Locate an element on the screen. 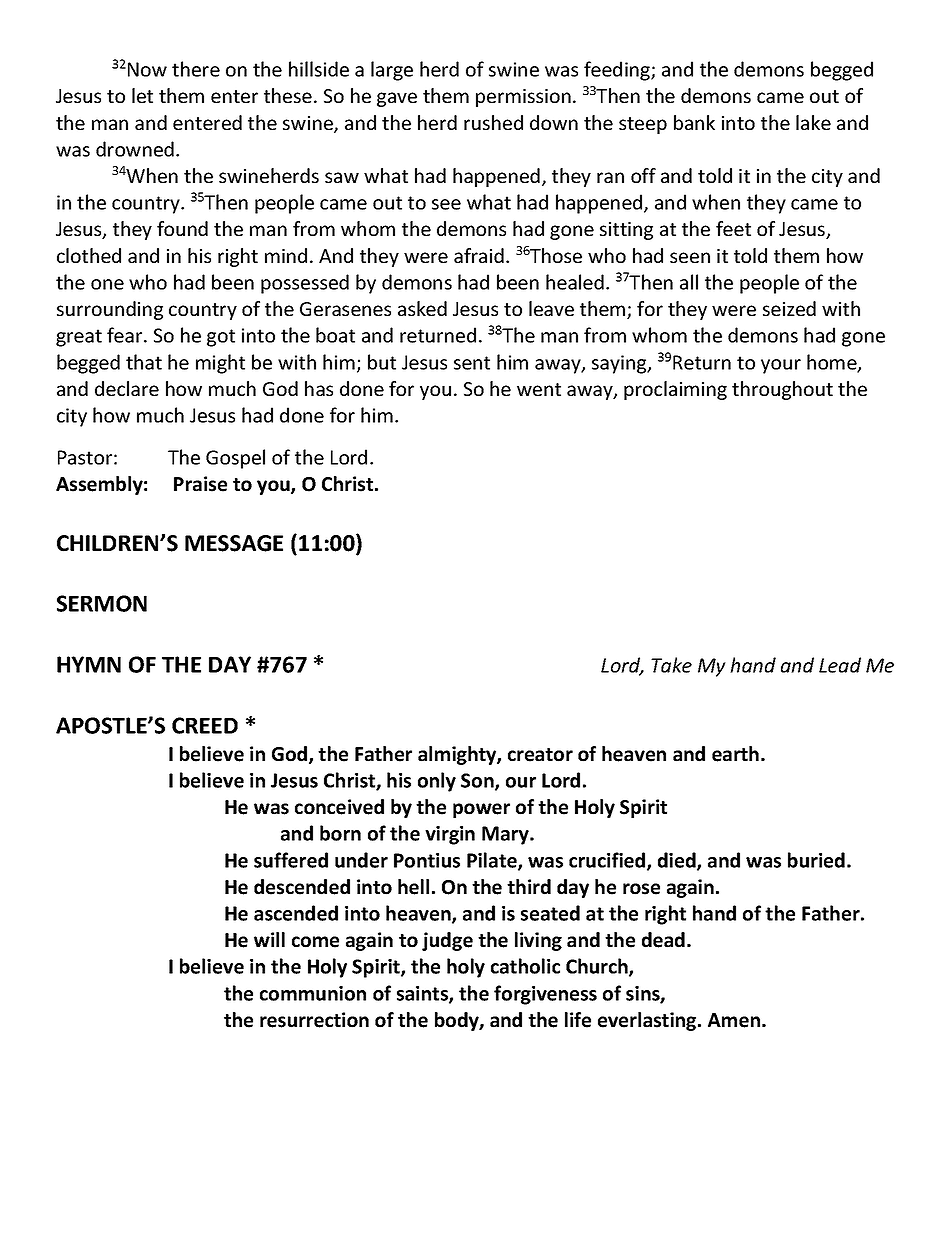 The width and height of the screenshot is (952, 1233). went is located at coordinates (539, 389).
